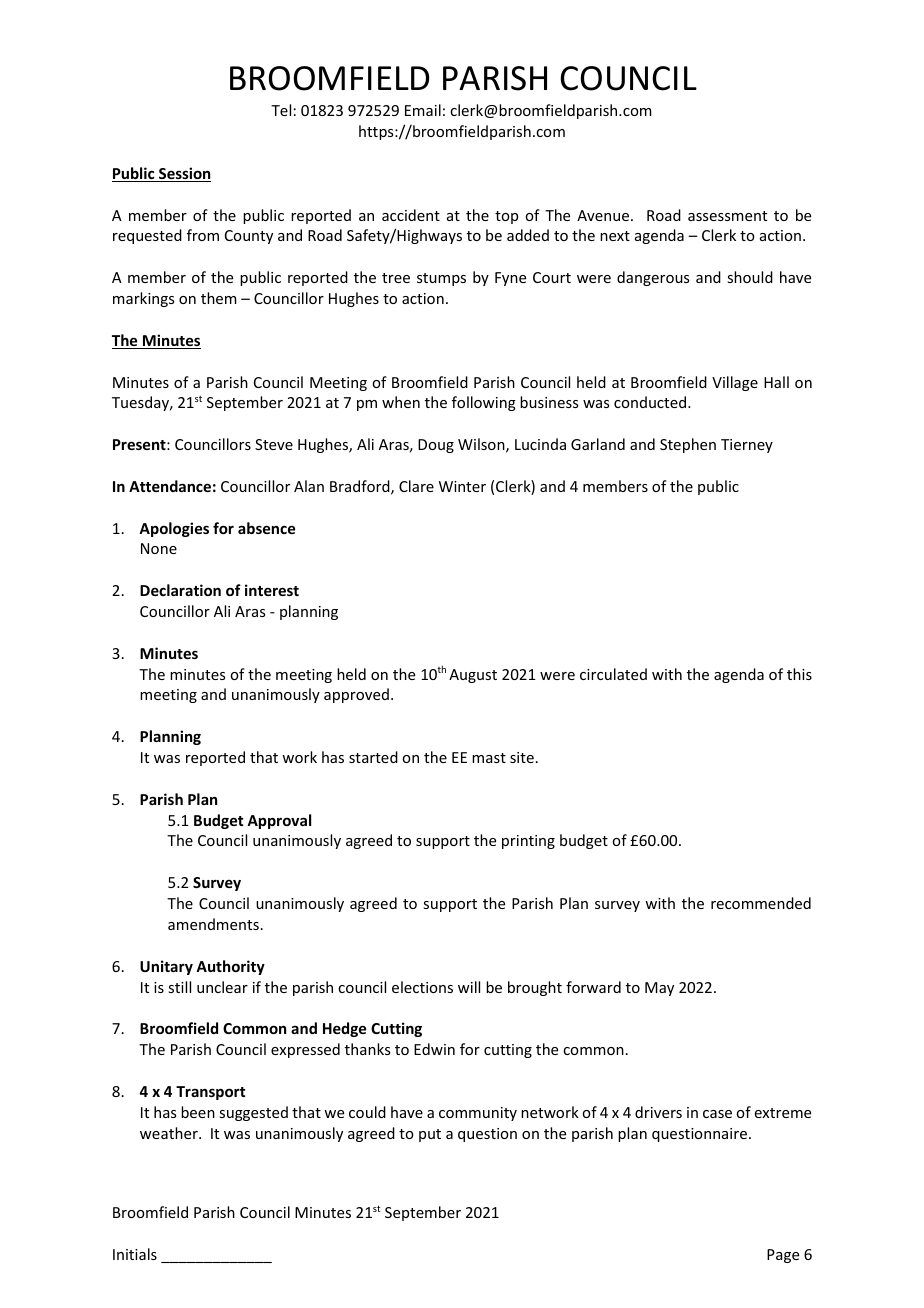 The image size is (924, 1308). I want to click on August, so click(473, 676).
